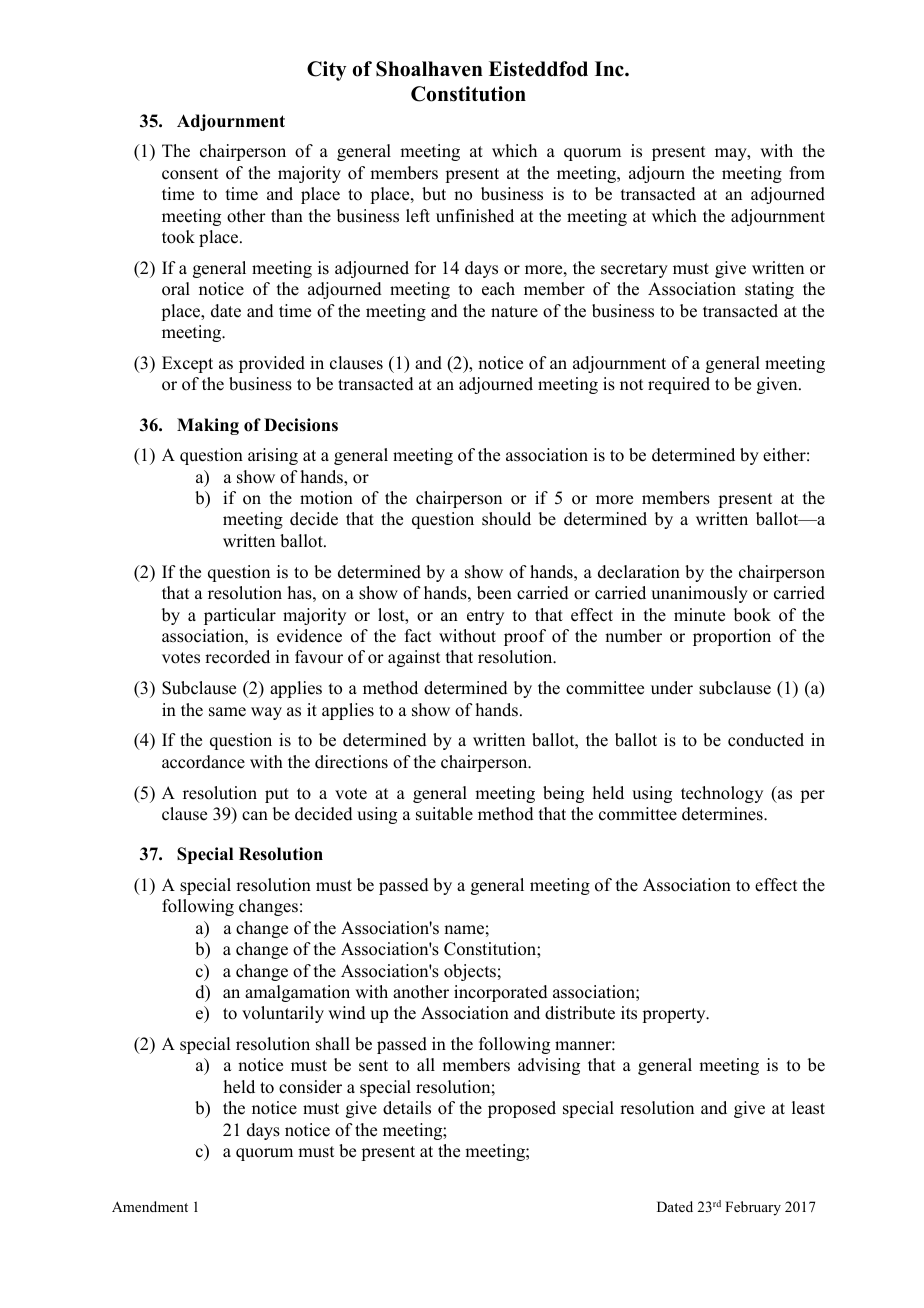 The width and height of the screenshot is (924, 1308). Describe the element at coordinates (501, 993) in the screenshot. I see `incorporated` at that location.
